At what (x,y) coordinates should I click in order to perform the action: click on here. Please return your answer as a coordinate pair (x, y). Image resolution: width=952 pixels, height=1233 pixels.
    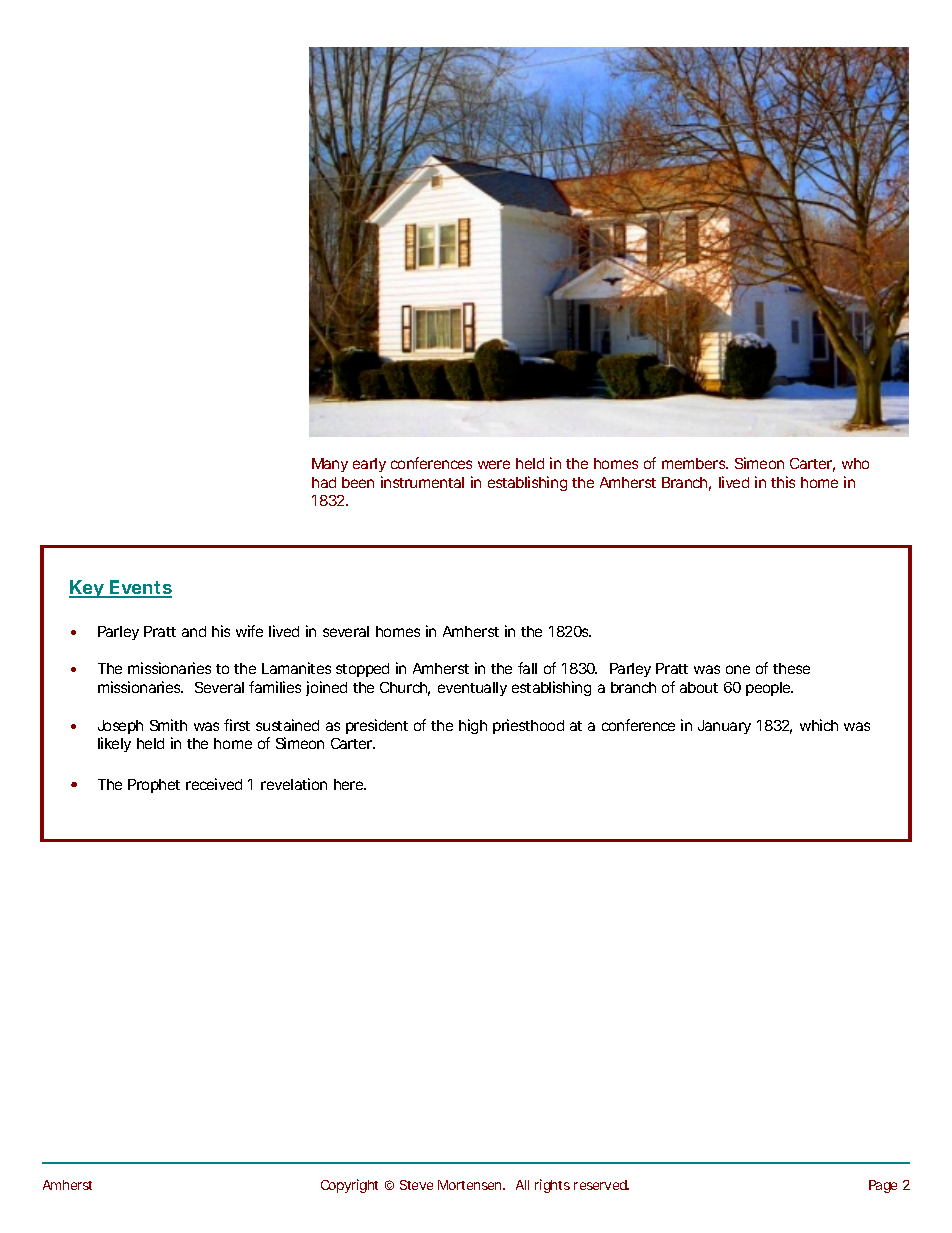
    Looking at the image, I should click on (349, 784).
